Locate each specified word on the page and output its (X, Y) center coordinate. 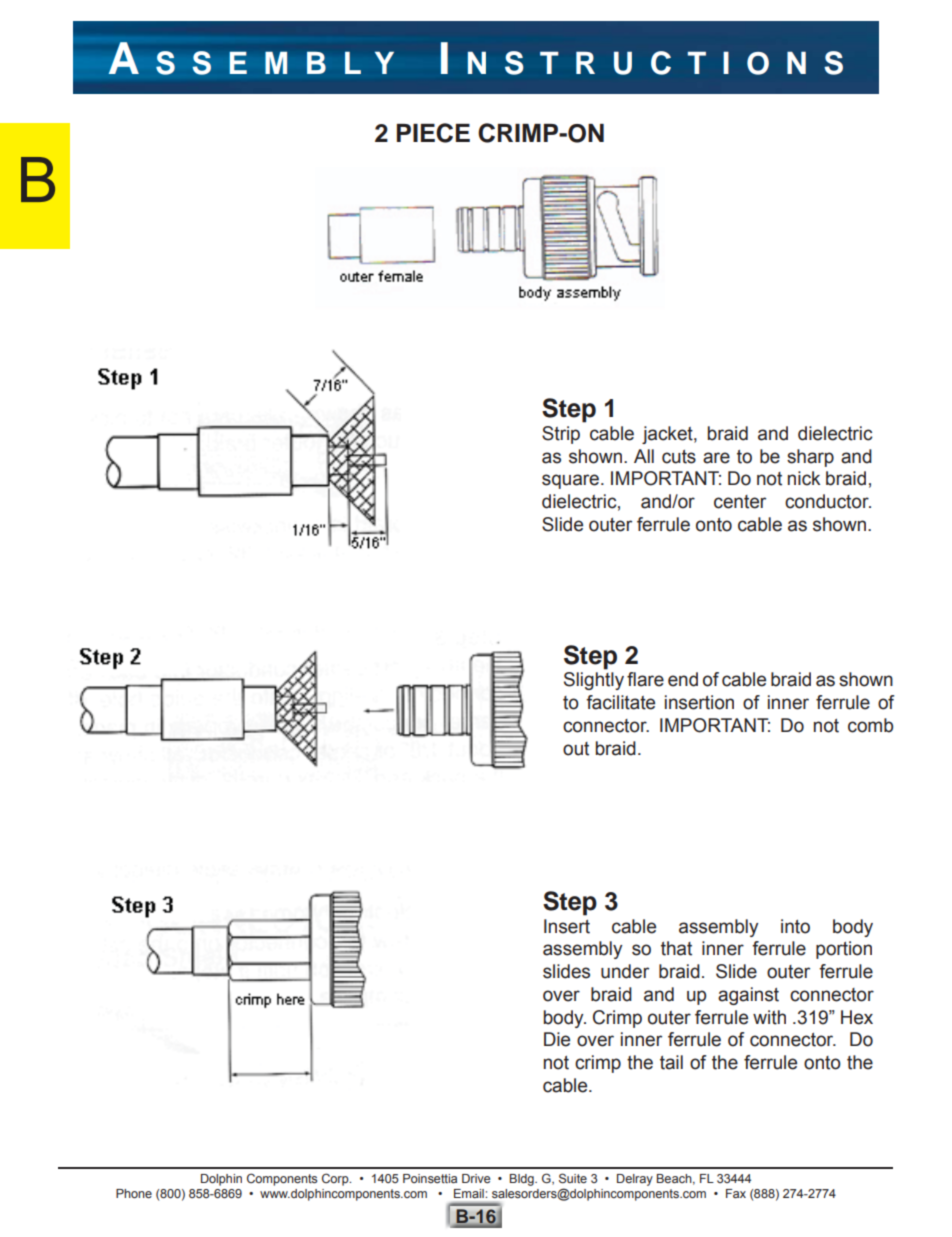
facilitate (620, 702)
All (644, 456)
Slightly (594, 681)
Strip (561, 435)
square (570, 481)
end (683, 679)
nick (804, 478)
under (625, 971)
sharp (810, 458)
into (795, 926)
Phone (134, 1193)
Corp (336, 1179)
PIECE (433, 133)
